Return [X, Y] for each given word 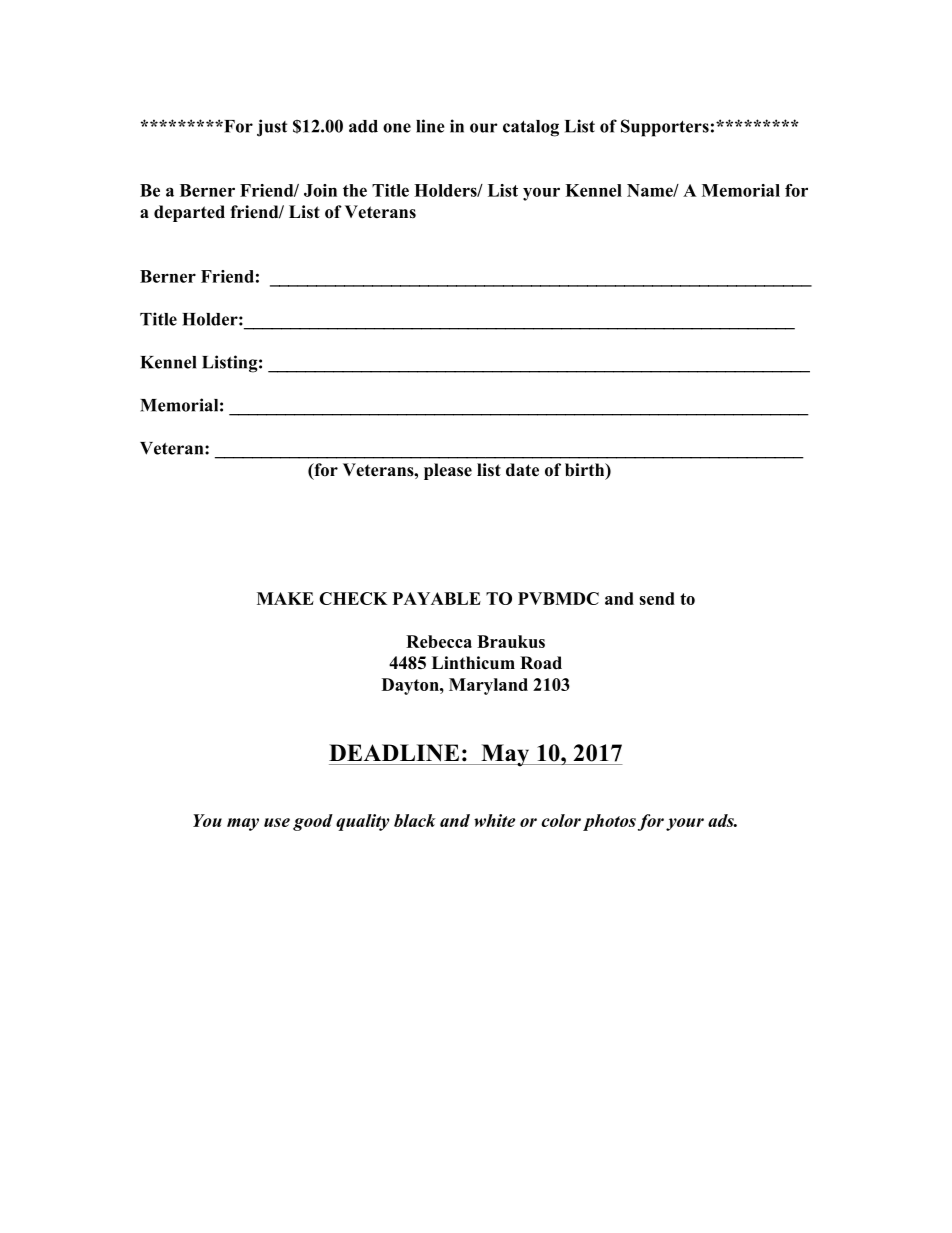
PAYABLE [437, 598]
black [415, 820]
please [448, 471]
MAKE [285, 598]
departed [189, 213]
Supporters [665, 128]
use [277, 822]
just [272, 128]
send [657, 598]
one [397, 128]
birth [586, 471]
